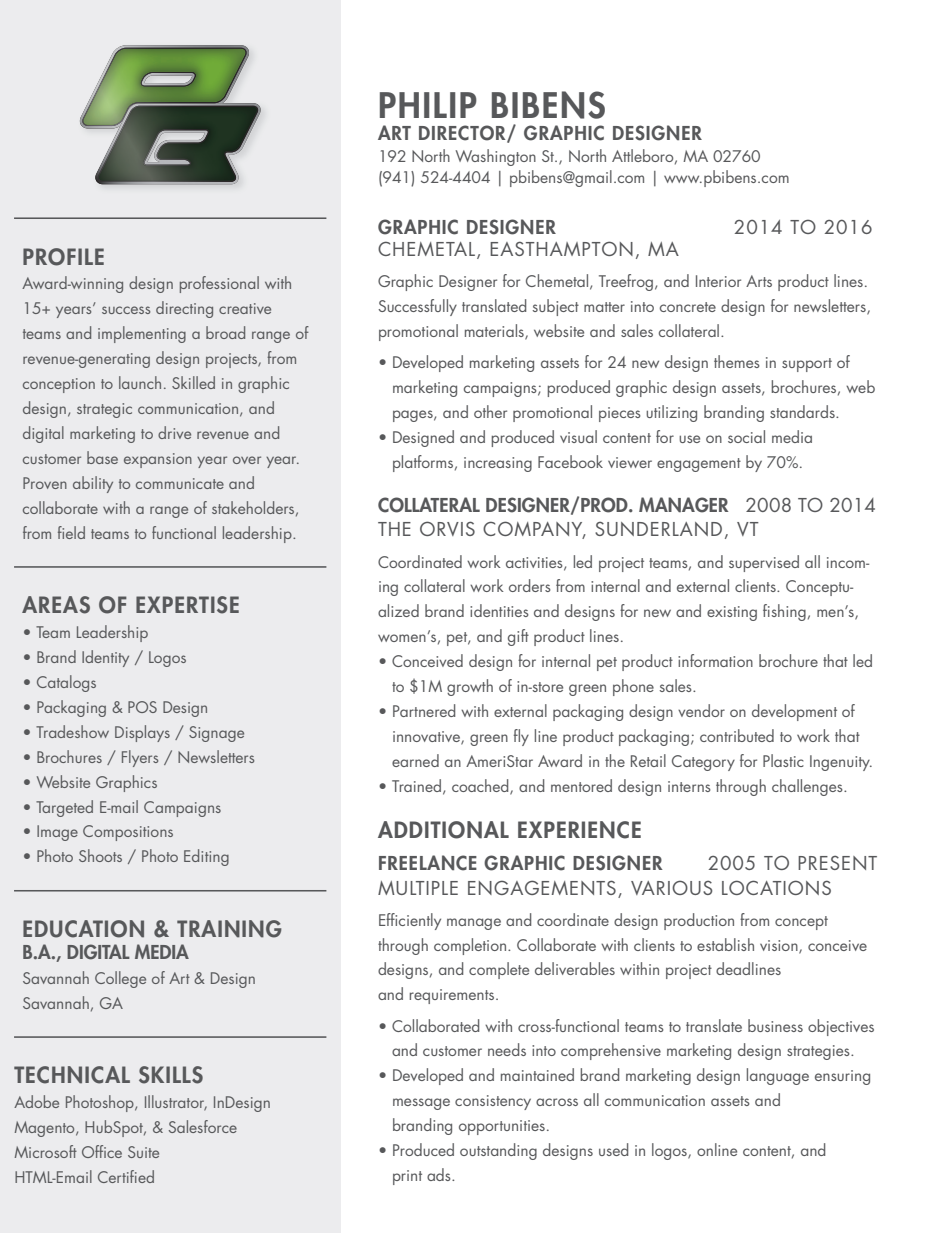 This screenshot has width=952, height=1233. I want to click on language, so click(778, 1076).
